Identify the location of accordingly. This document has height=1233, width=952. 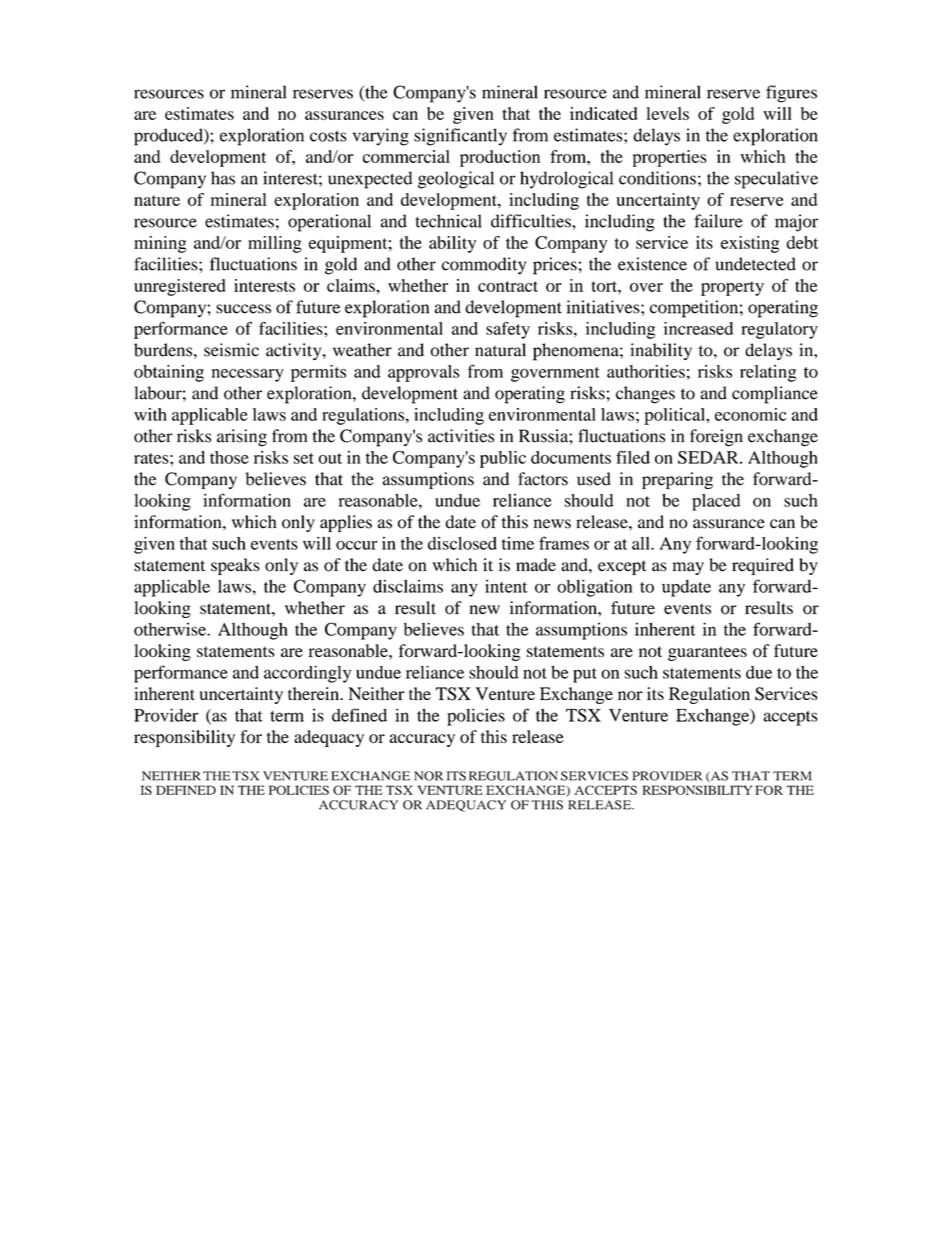
(307, 674).
